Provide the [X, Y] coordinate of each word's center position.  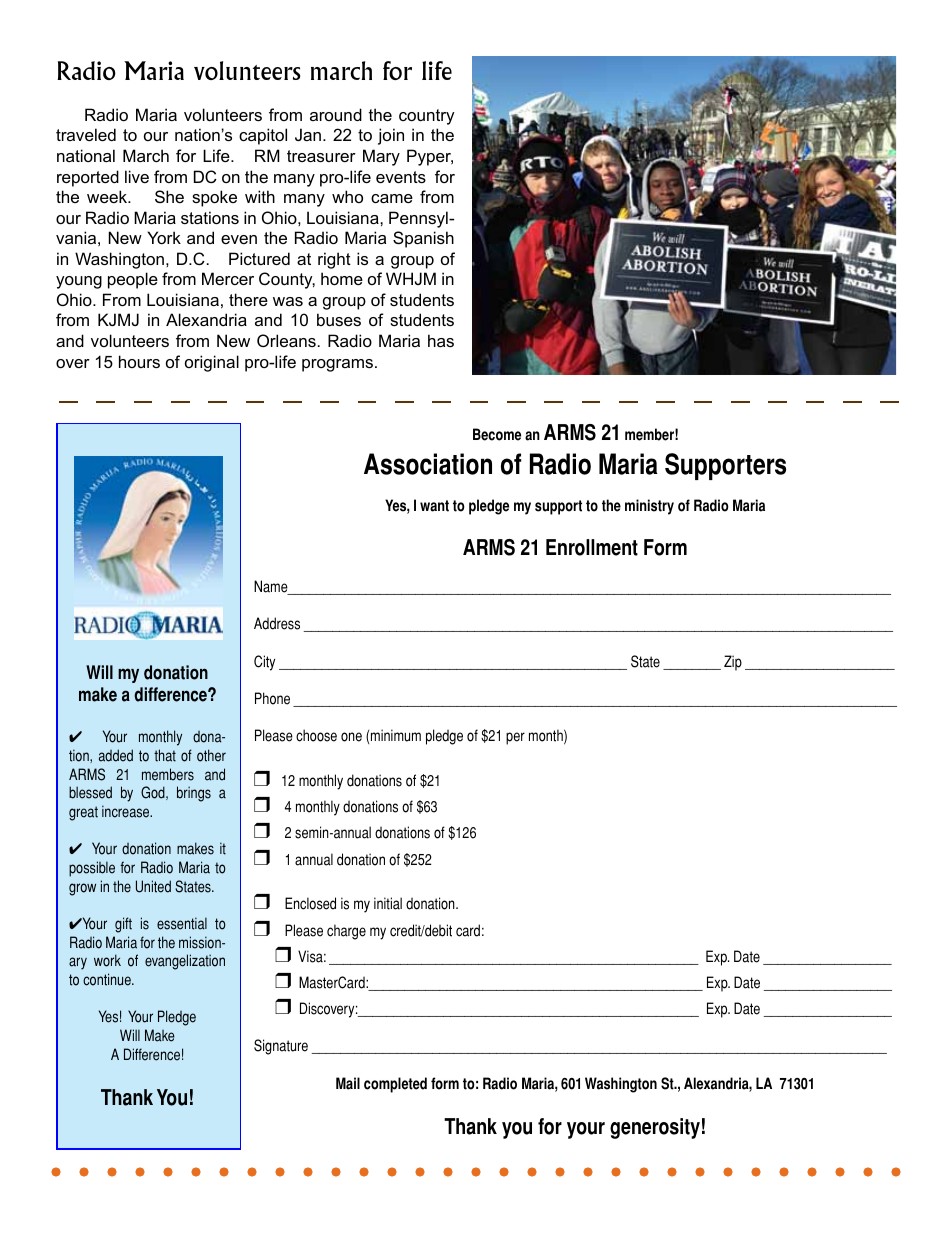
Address [277, 623]
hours [139, 361]
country [427, 117]
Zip [733, 663]
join [391, 136]
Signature [281, 1047]
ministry [649, 507]
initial [388, 903]
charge [346, 932]
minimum [396, 735]
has [441, 340]
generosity [655, 1128]
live [137, 176]
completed [395, 1085]
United [153, 886]
